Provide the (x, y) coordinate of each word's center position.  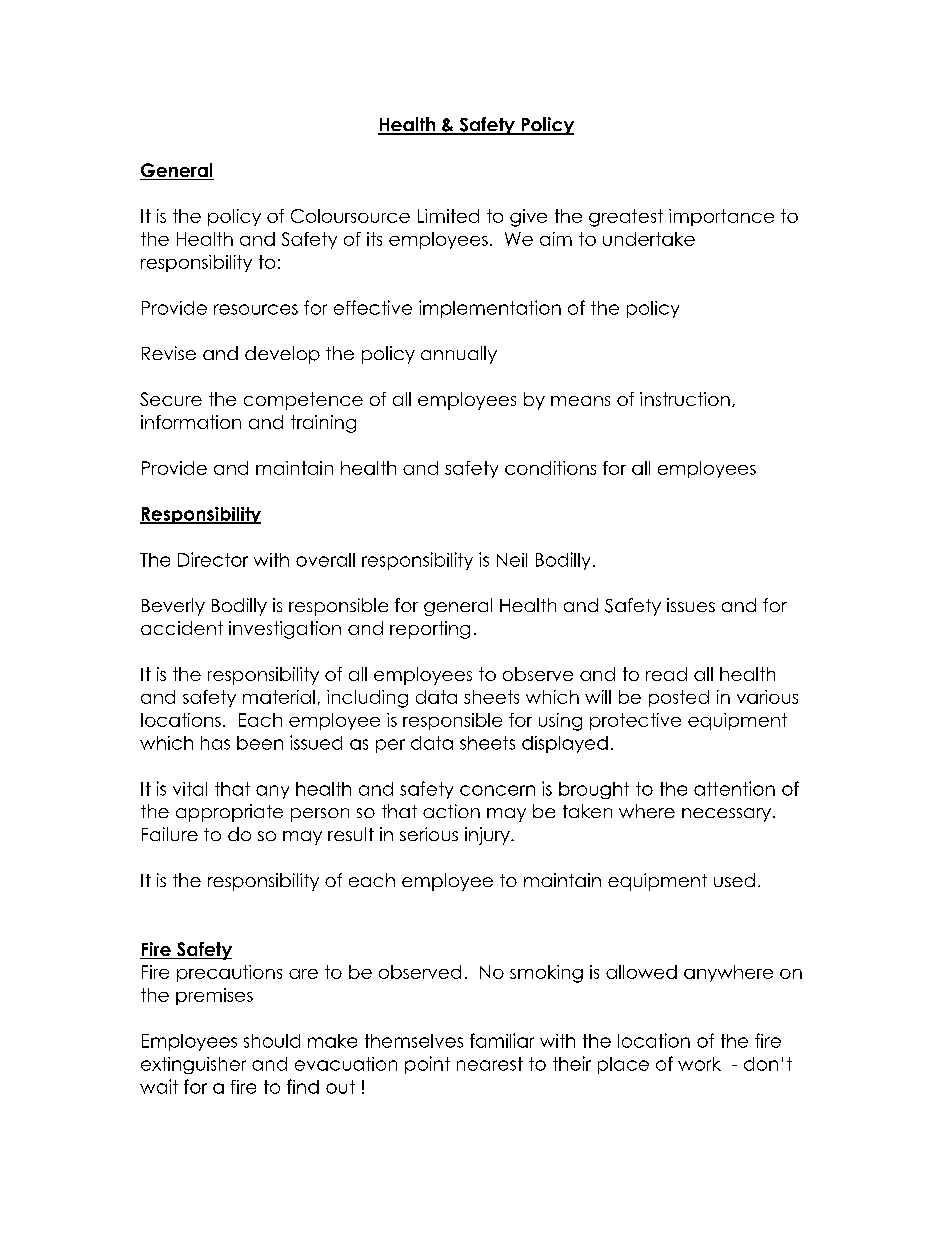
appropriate (229, 813)
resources (256, 309)
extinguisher (193, 1065)
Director (213, 559)
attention (734, 788)
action (451, 811)
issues (691, 605)
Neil (512, 560)
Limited (448, 216)
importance (721, 217)
